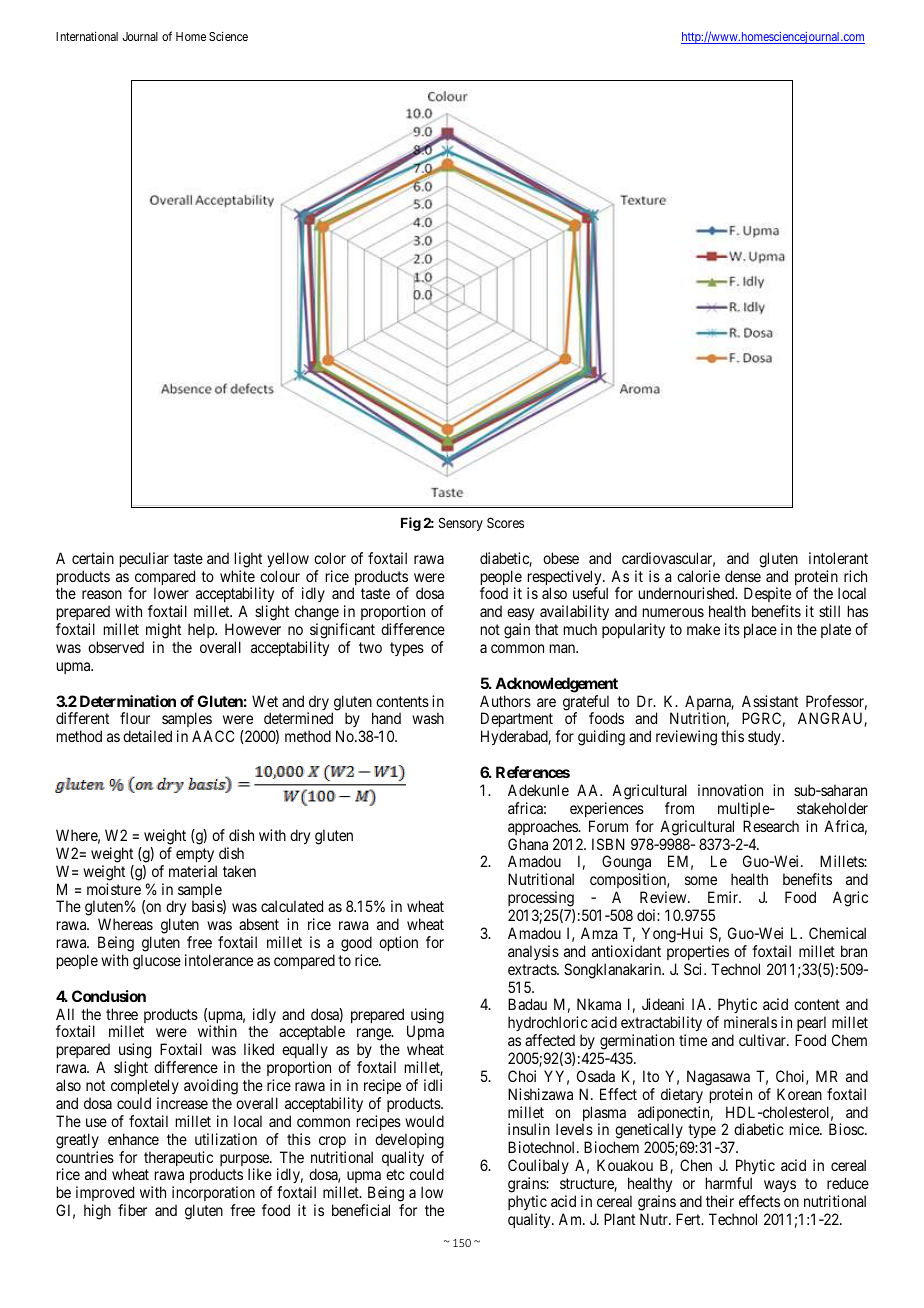 This screenshot has height=1308, width=924. Describe the element at coordinates (144, 559) in the screenshot. I see `peculiar` at that location.
